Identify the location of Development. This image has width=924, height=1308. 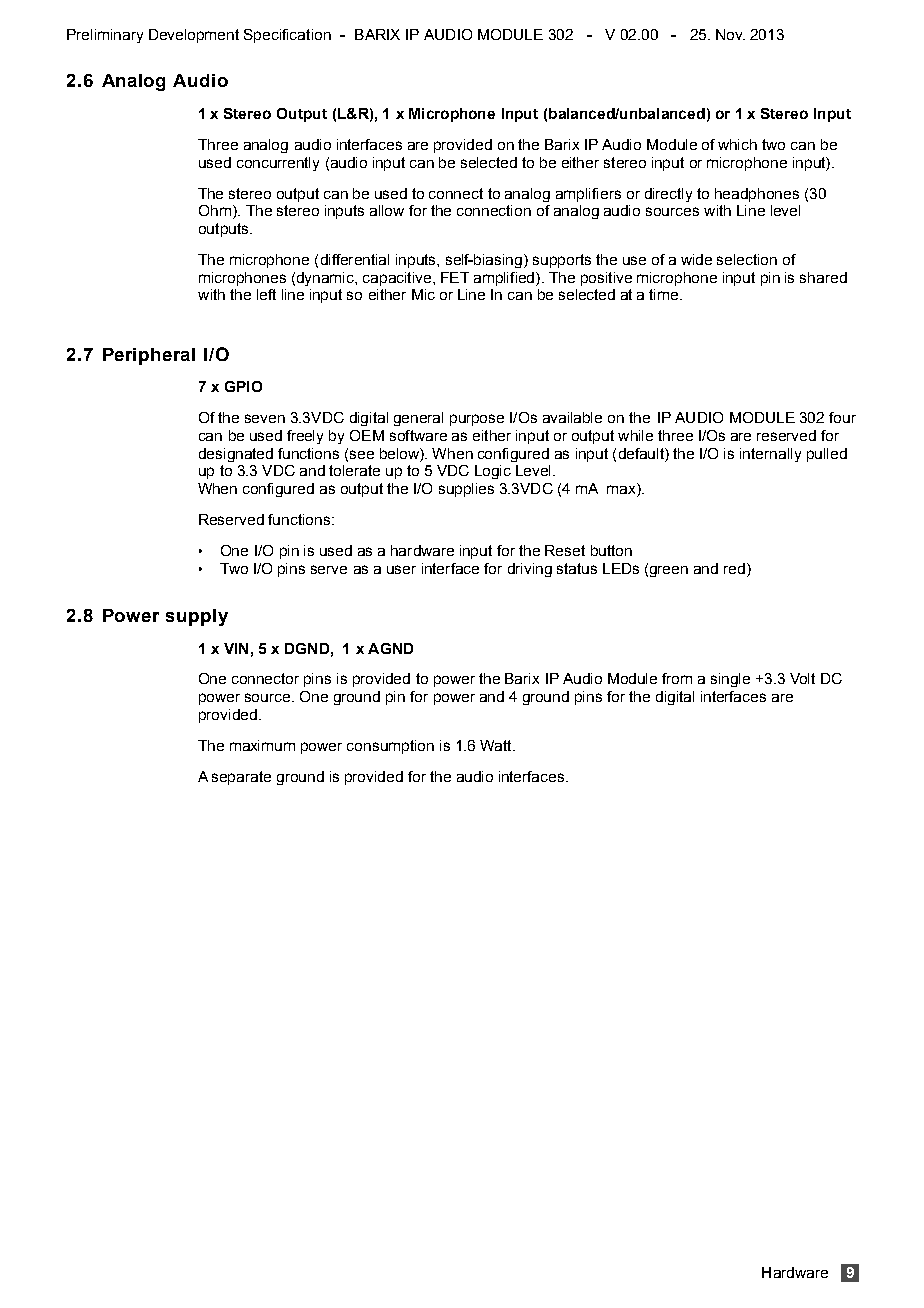
(194, 36).
